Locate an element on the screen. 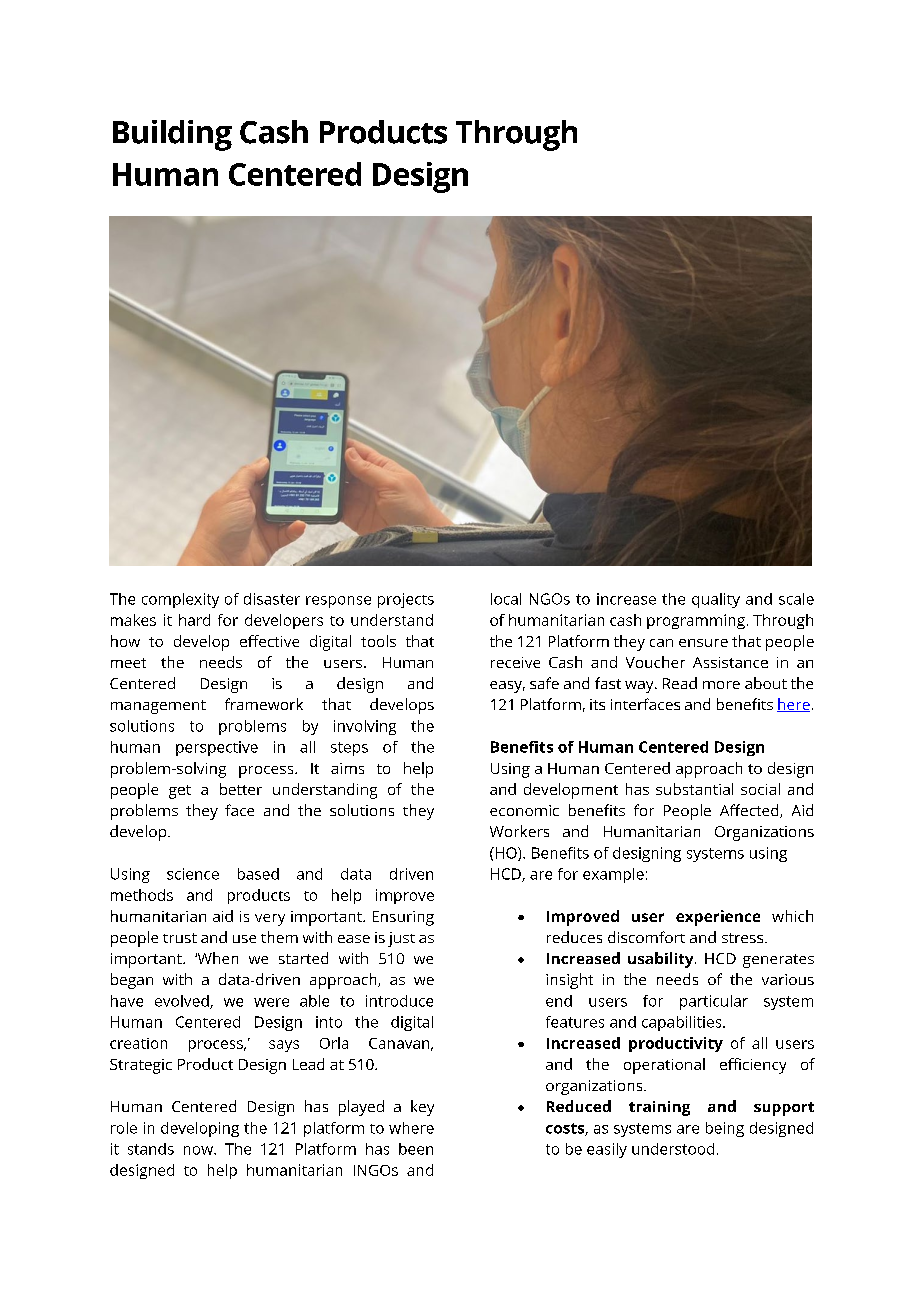 This screenshot has height=1308, width=924. complexity is located at coordinates (180, 600).
